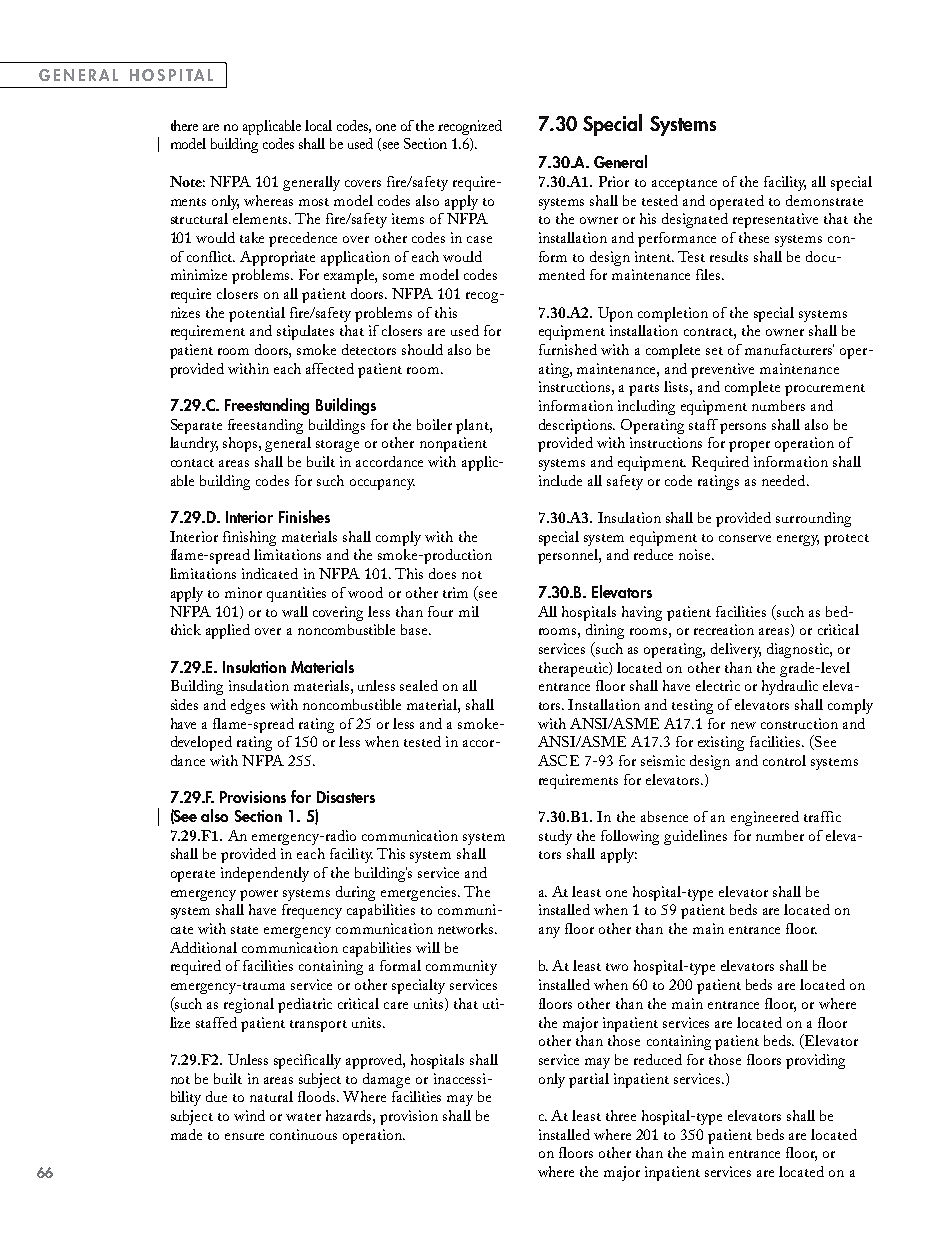  Describe the element at coordinates (241, 444) in the screenshot. I see `shops` at that location.
